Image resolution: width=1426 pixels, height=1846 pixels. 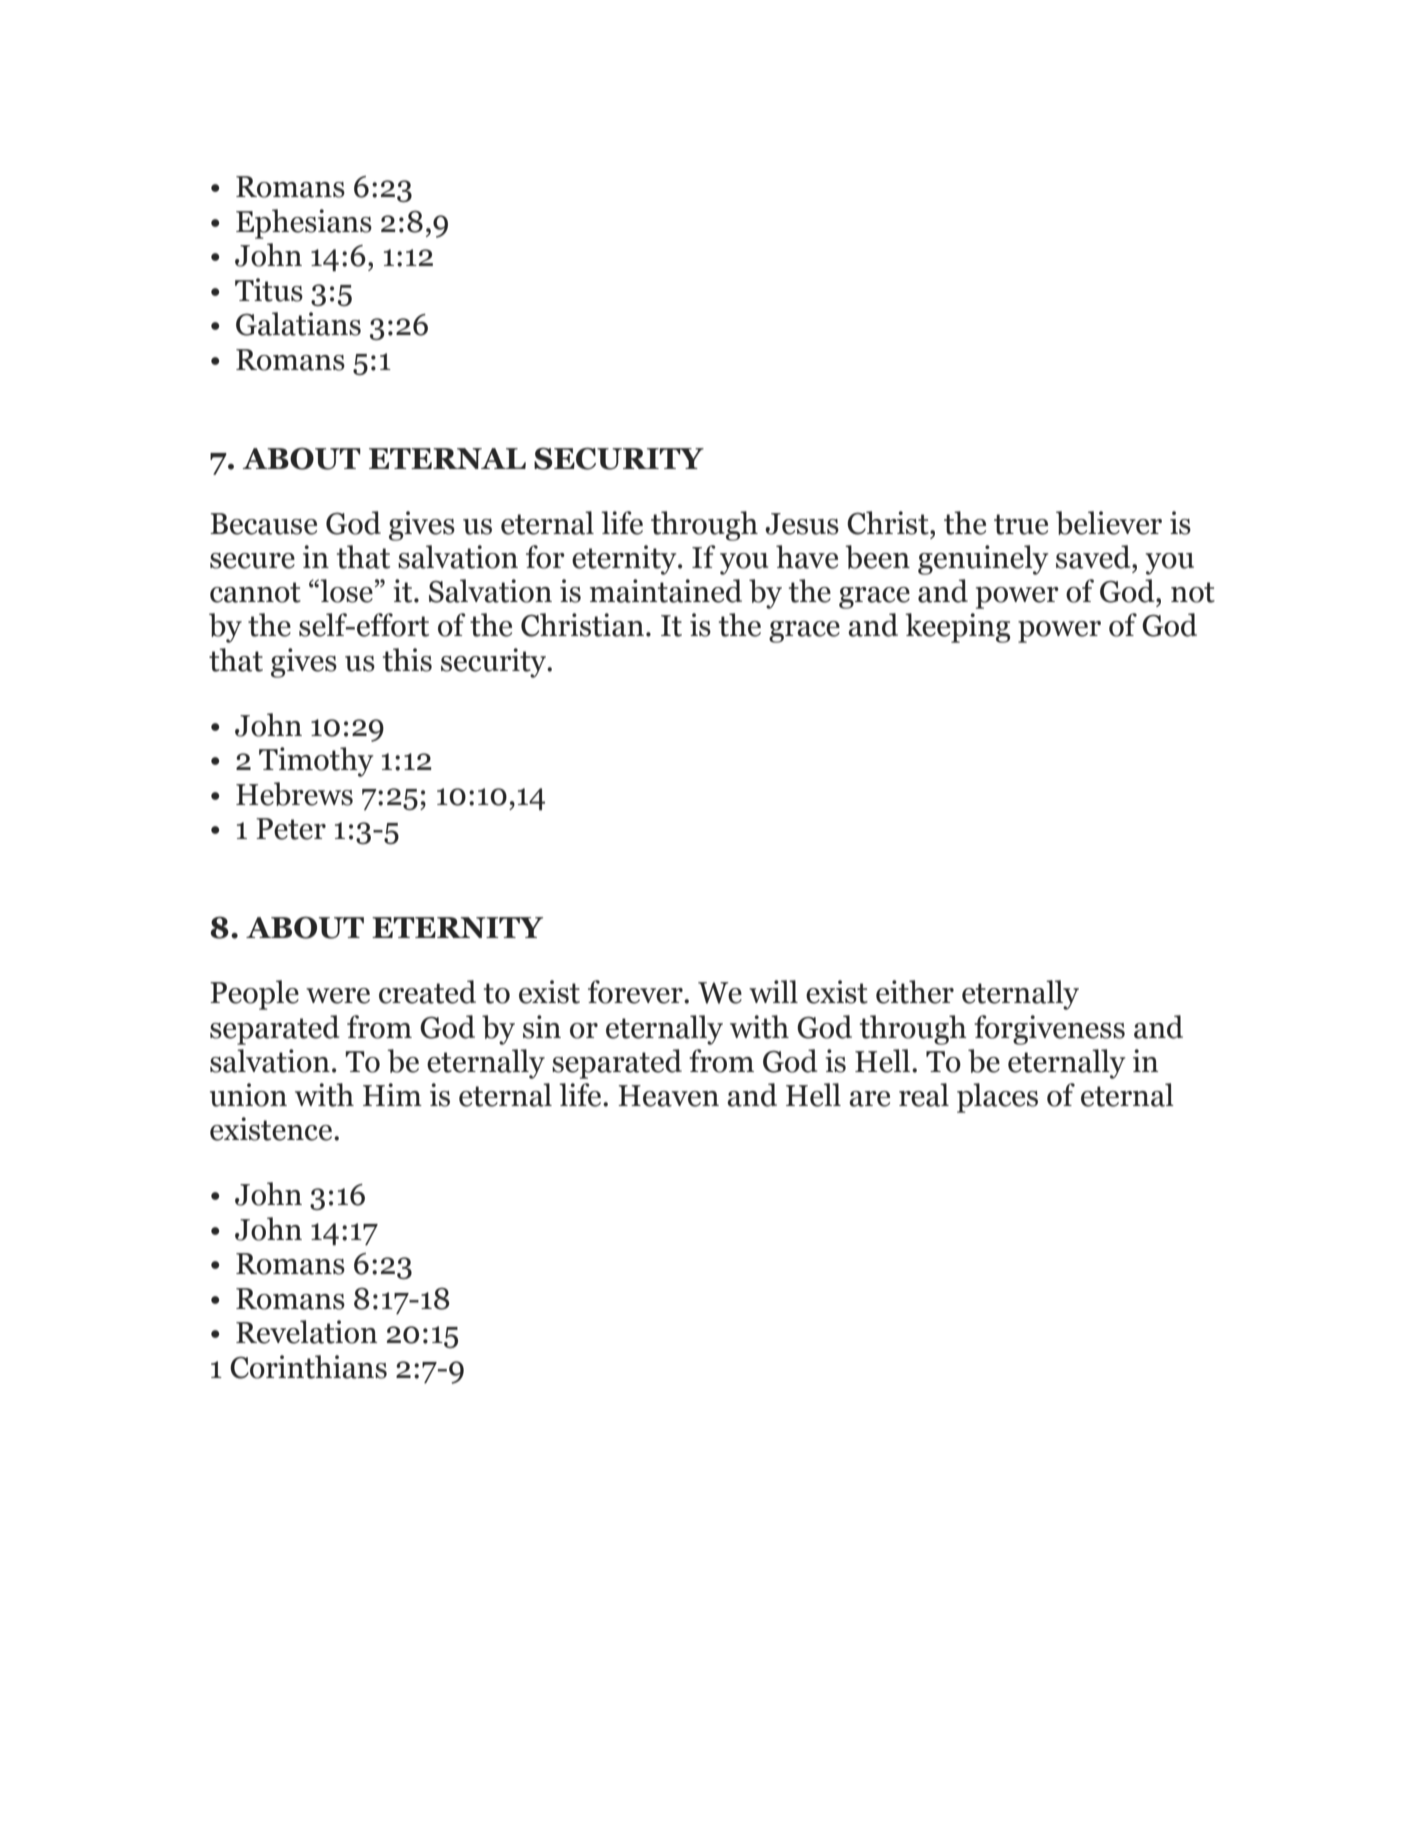 What do you see at coordinates (407, 660) in the document?
I see `this` at bounding box center [407, 660].
